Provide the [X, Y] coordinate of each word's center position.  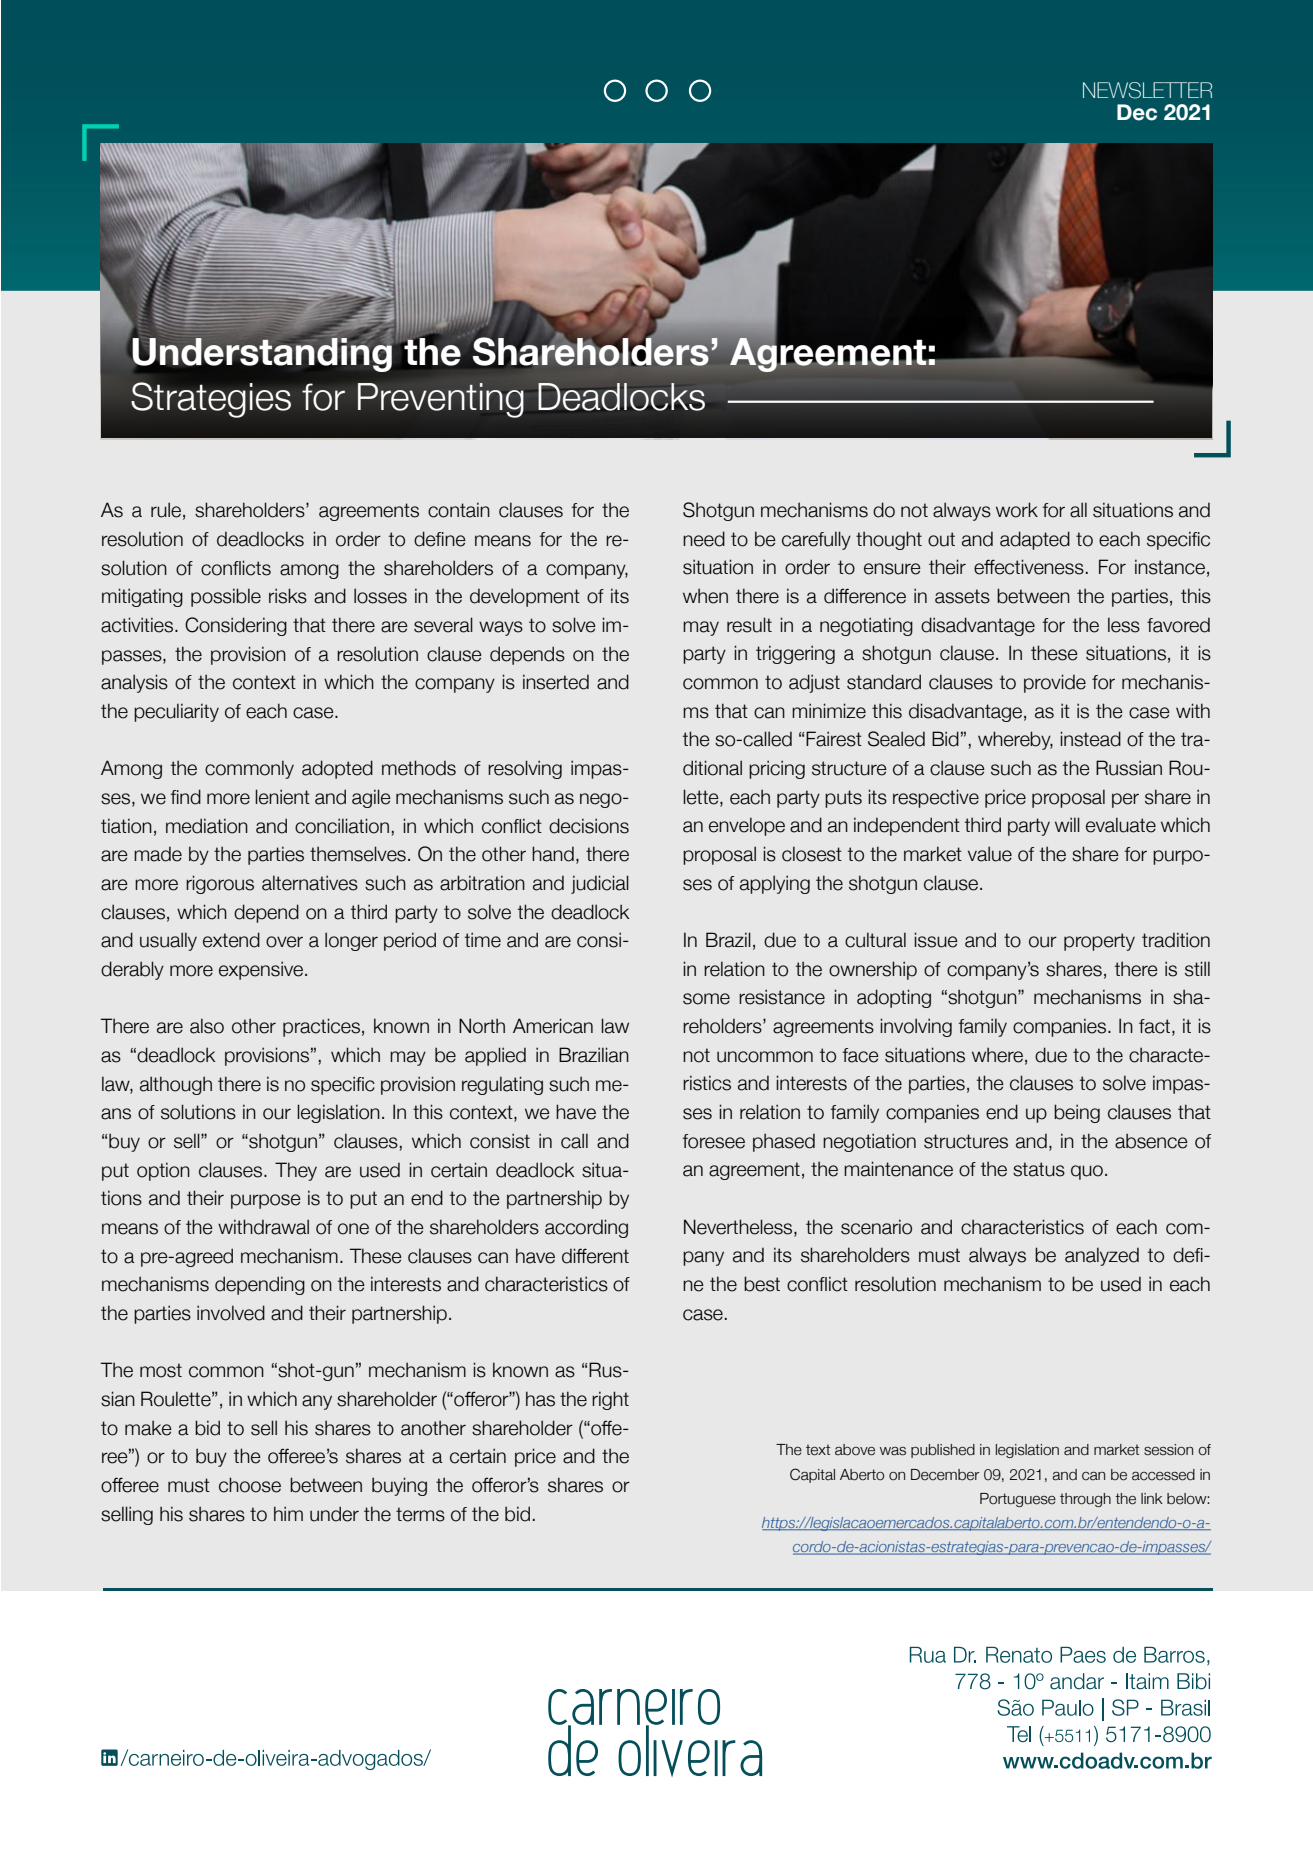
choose [250, 1485]
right [610, 1400]
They [296, 1171]
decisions [589, 826]
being [1077, 1113]
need [704, 539]
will [1067, 824]
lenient [282, 797]
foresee [713, 1141]
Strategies [211, 400]
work [1017, 510]
